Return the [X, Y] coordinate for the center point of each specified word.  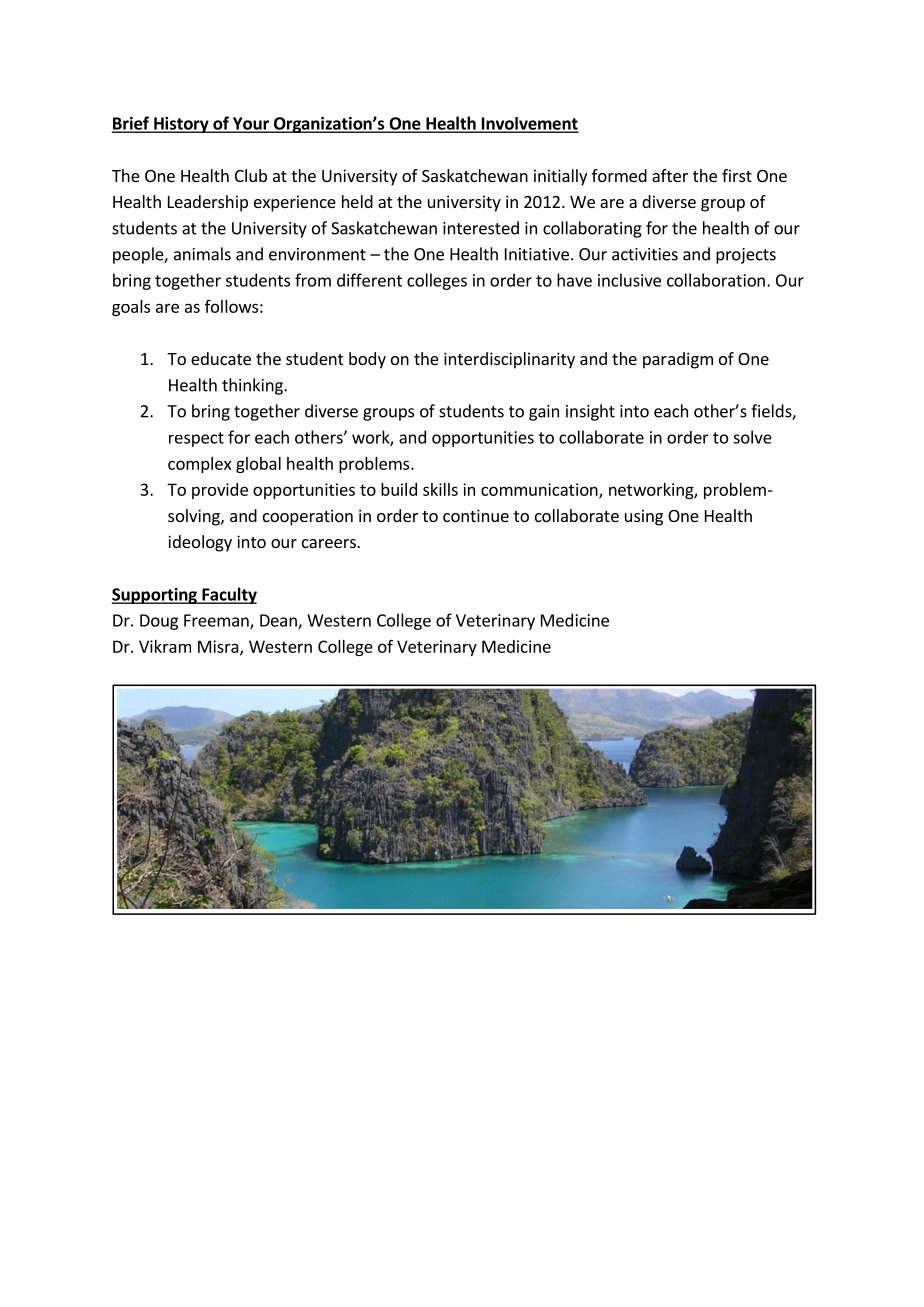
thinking [253, 386]
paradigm [678, 360]
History [181, 125]
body [367, 360]
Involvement [529, 124]
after [670, 175]
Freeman [217, 621]
